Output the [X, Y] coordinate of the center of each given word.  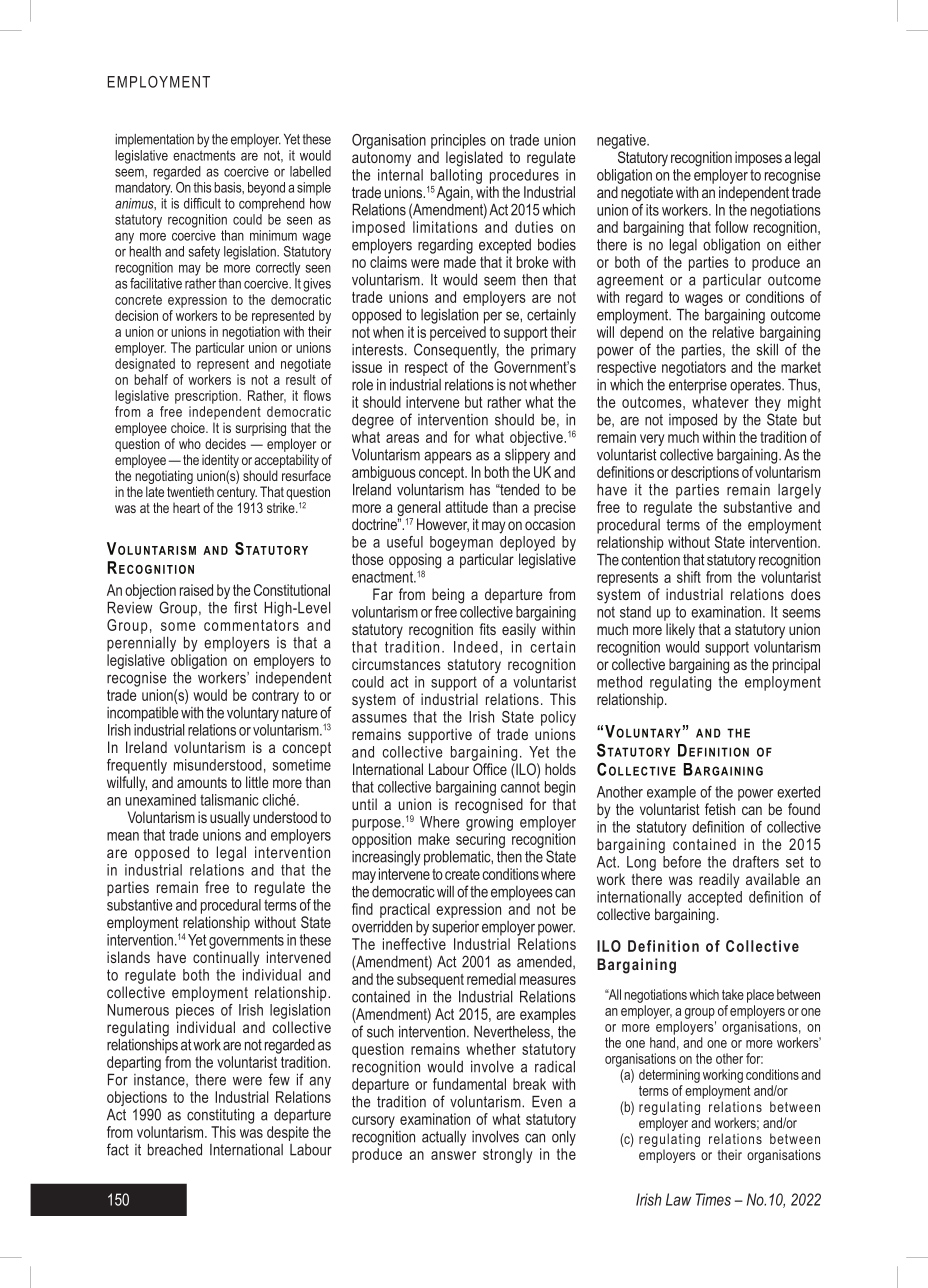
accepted [715, 897]
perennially [141, 644]
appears [448, 457]
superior [455, 928]
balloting [456, 176]
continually [226, 959]
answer [453, 1155]
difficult [202, 203]
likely [680, 631]
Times [713, 1199]
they [768, 405]
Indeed [476, 647]
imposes [758, 158]
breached [175, 1149]
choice [189, 427]
